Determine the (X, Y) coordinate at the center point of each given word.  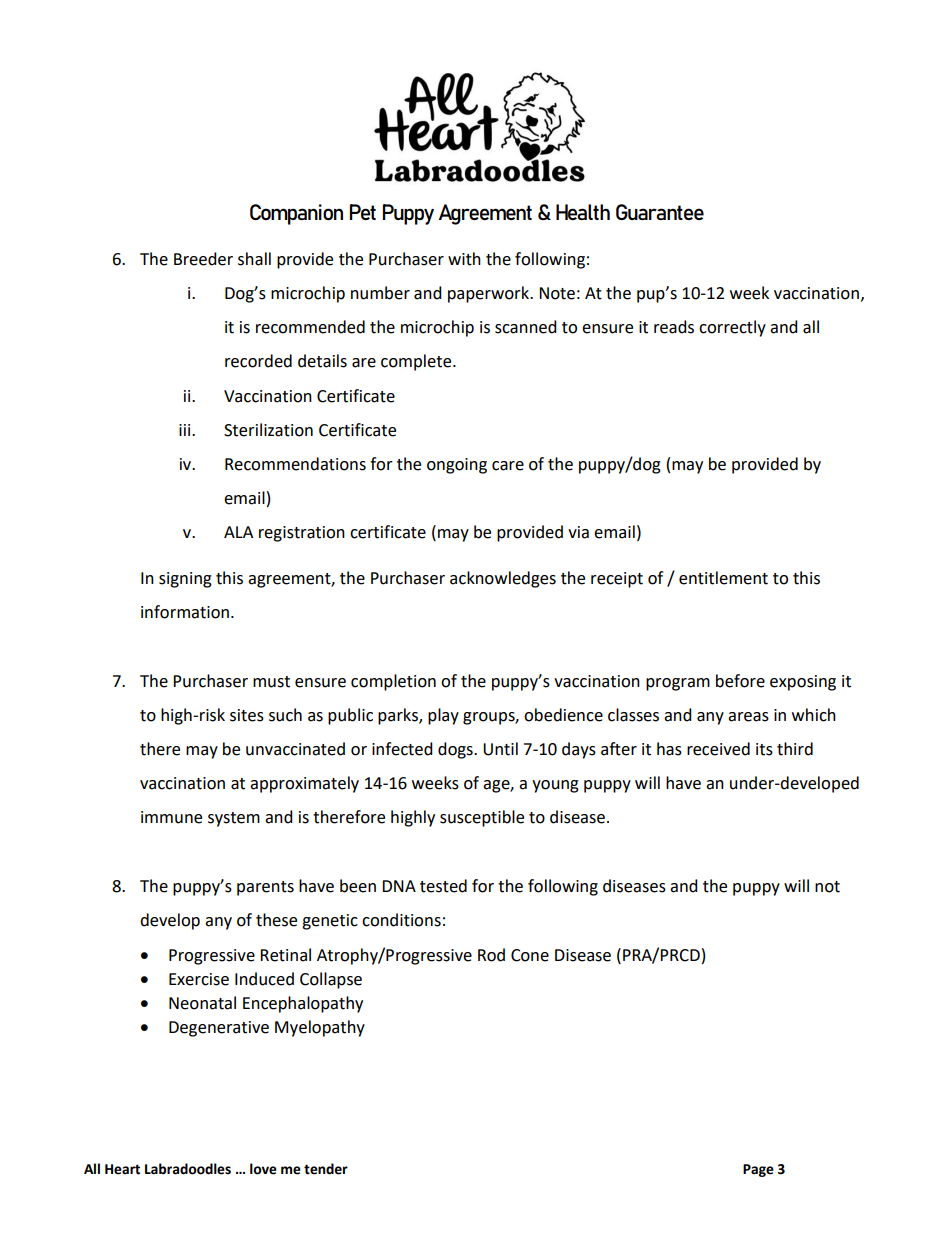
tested (443, 886)
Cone (530, 955)
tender (326, 1169)
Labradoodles (188, 1169)
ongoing (457, 466)
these (276, 920)
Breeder (203, 259)
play (443, 716)
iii (186, 430)
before (740, 681)
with (464, 259)
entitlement (723, 578)
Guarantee (660, 212)
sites (247, 715)
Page (758, 1170)
